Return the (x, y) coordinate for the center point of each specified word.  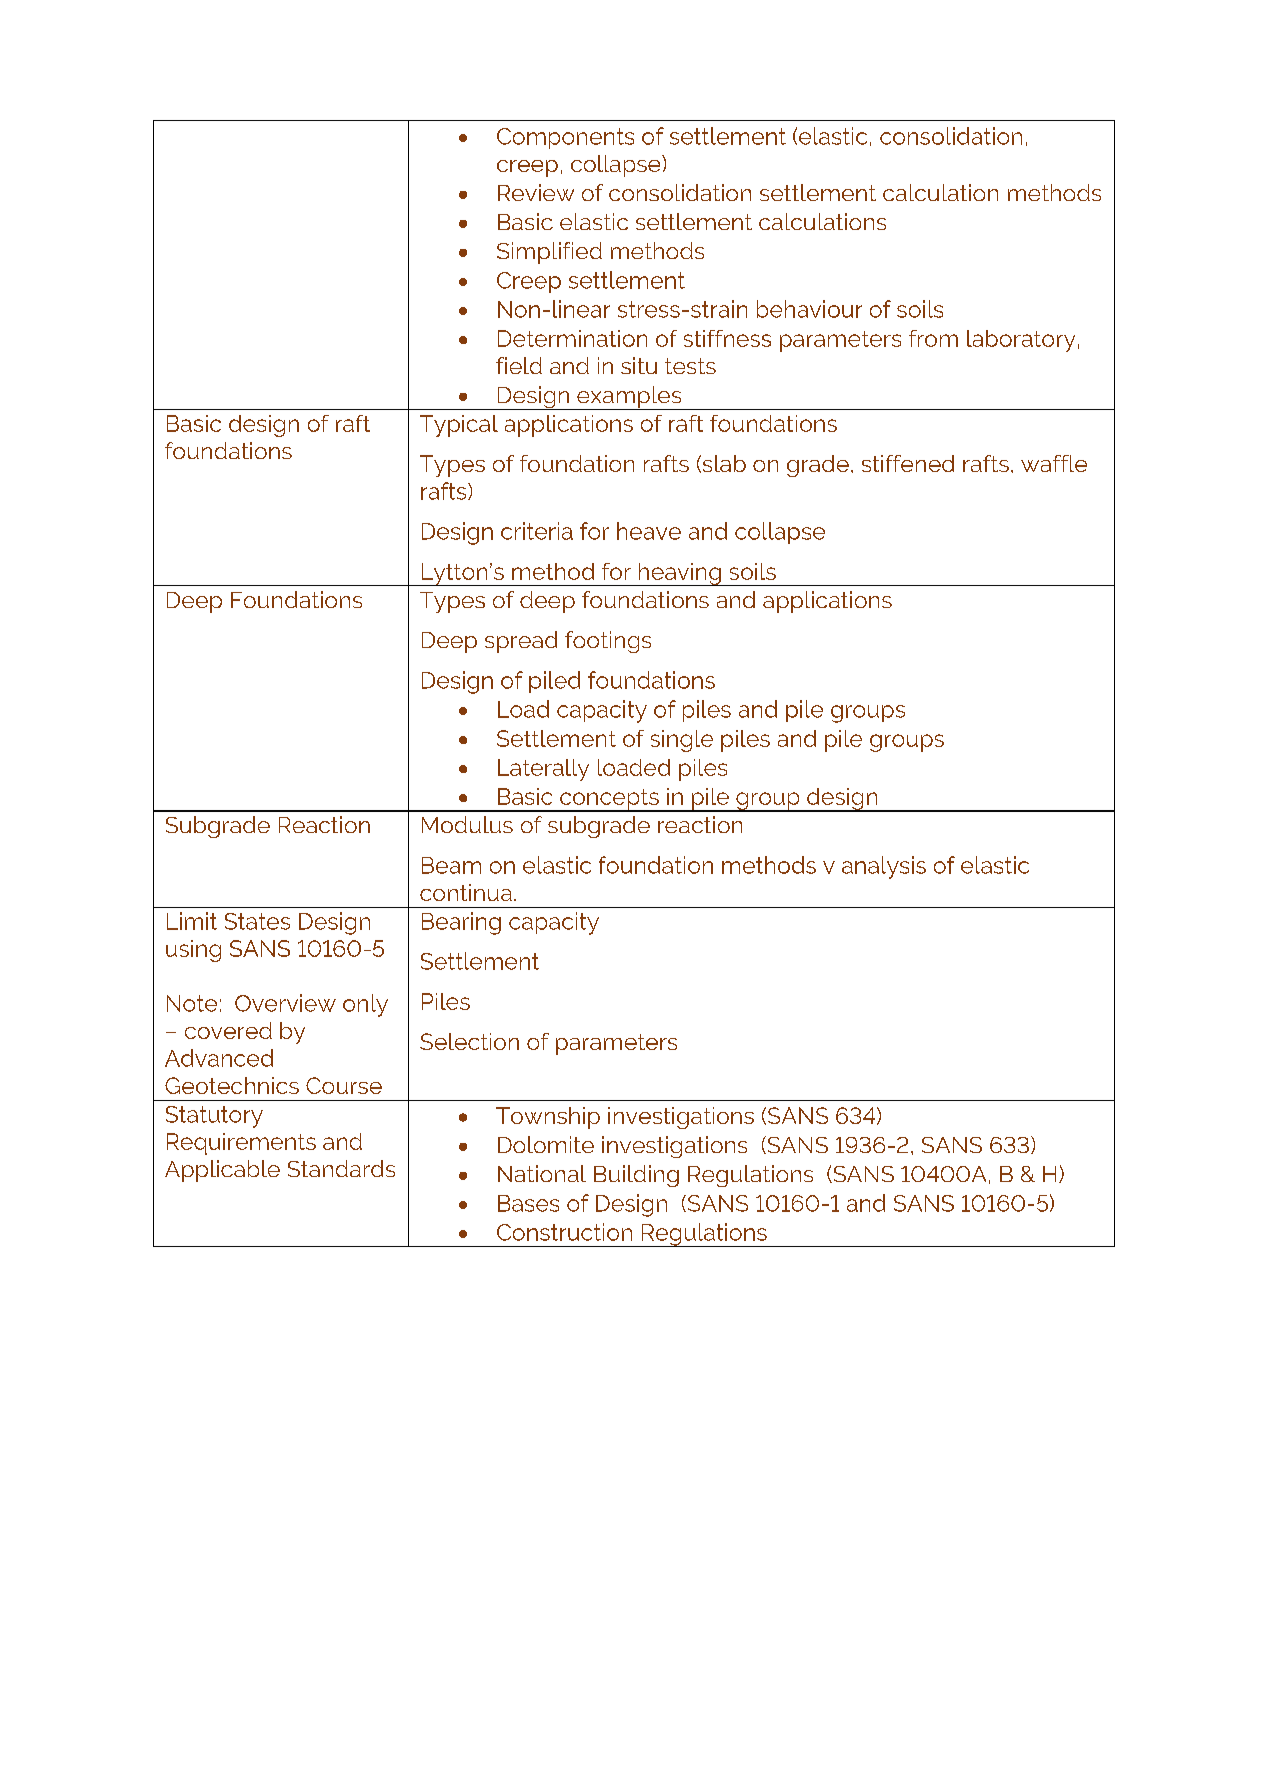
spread (521, 642)
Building (636, 1176)
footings (608, 642)
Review (536, 192)
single (682, 741)
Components (565, 138)
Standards (341, 1168)
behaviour (809, 309)
